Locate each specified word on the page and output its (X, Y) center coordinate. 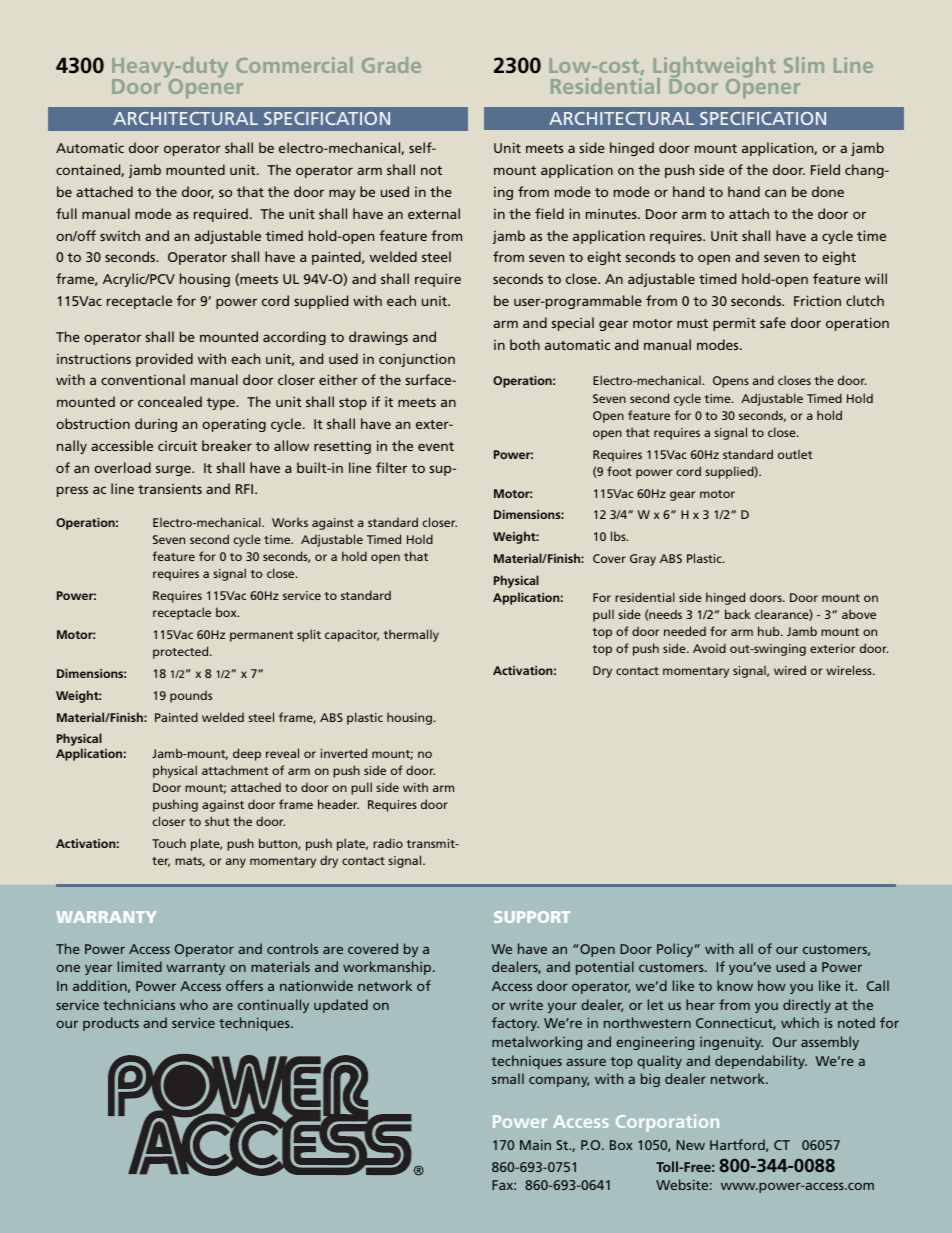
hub (770, 631)
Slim (804, 65)
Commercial (294, 65)
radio (388, 843)
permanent (261, 636)
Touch (169, 843)
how (772, 985)
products (111, 1024)
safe (773, 322)
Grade (391, 65)
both (525, 344)
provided (164, 360)
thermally (411, 635)
